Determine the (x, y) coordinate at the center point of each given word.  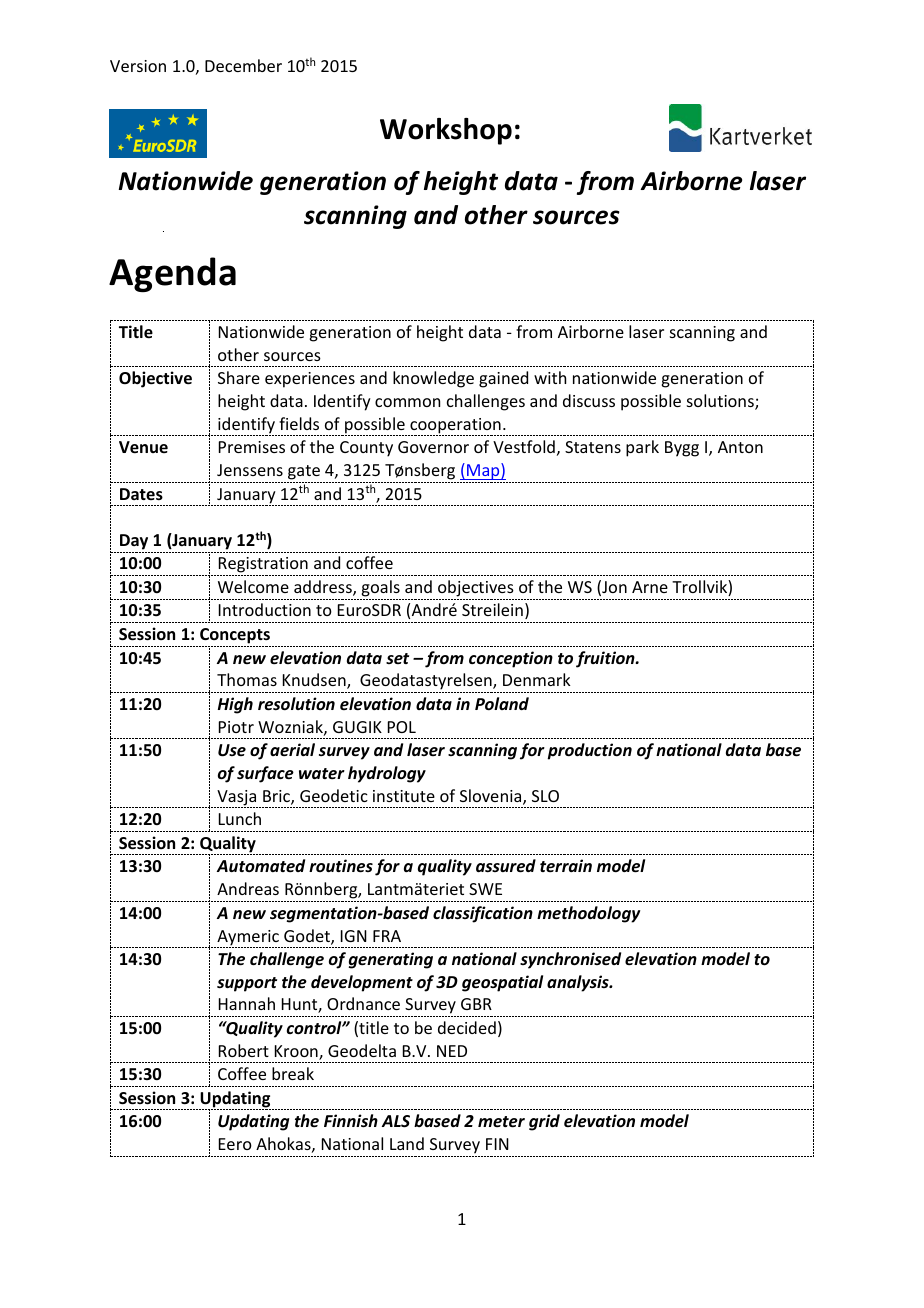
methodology (589, 914)
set (397, 658)
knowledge (433, 379)
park (642, 448)
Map (483, 471)
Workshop (446, 131)
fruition (606, 659)
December (243, 65)
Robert (244, 1050)
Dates (141, 494)
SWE (485, 889)
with (550, 377)
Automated (261, 865)
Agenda (172, 274)
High (235, 705)
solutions (721, 402)
